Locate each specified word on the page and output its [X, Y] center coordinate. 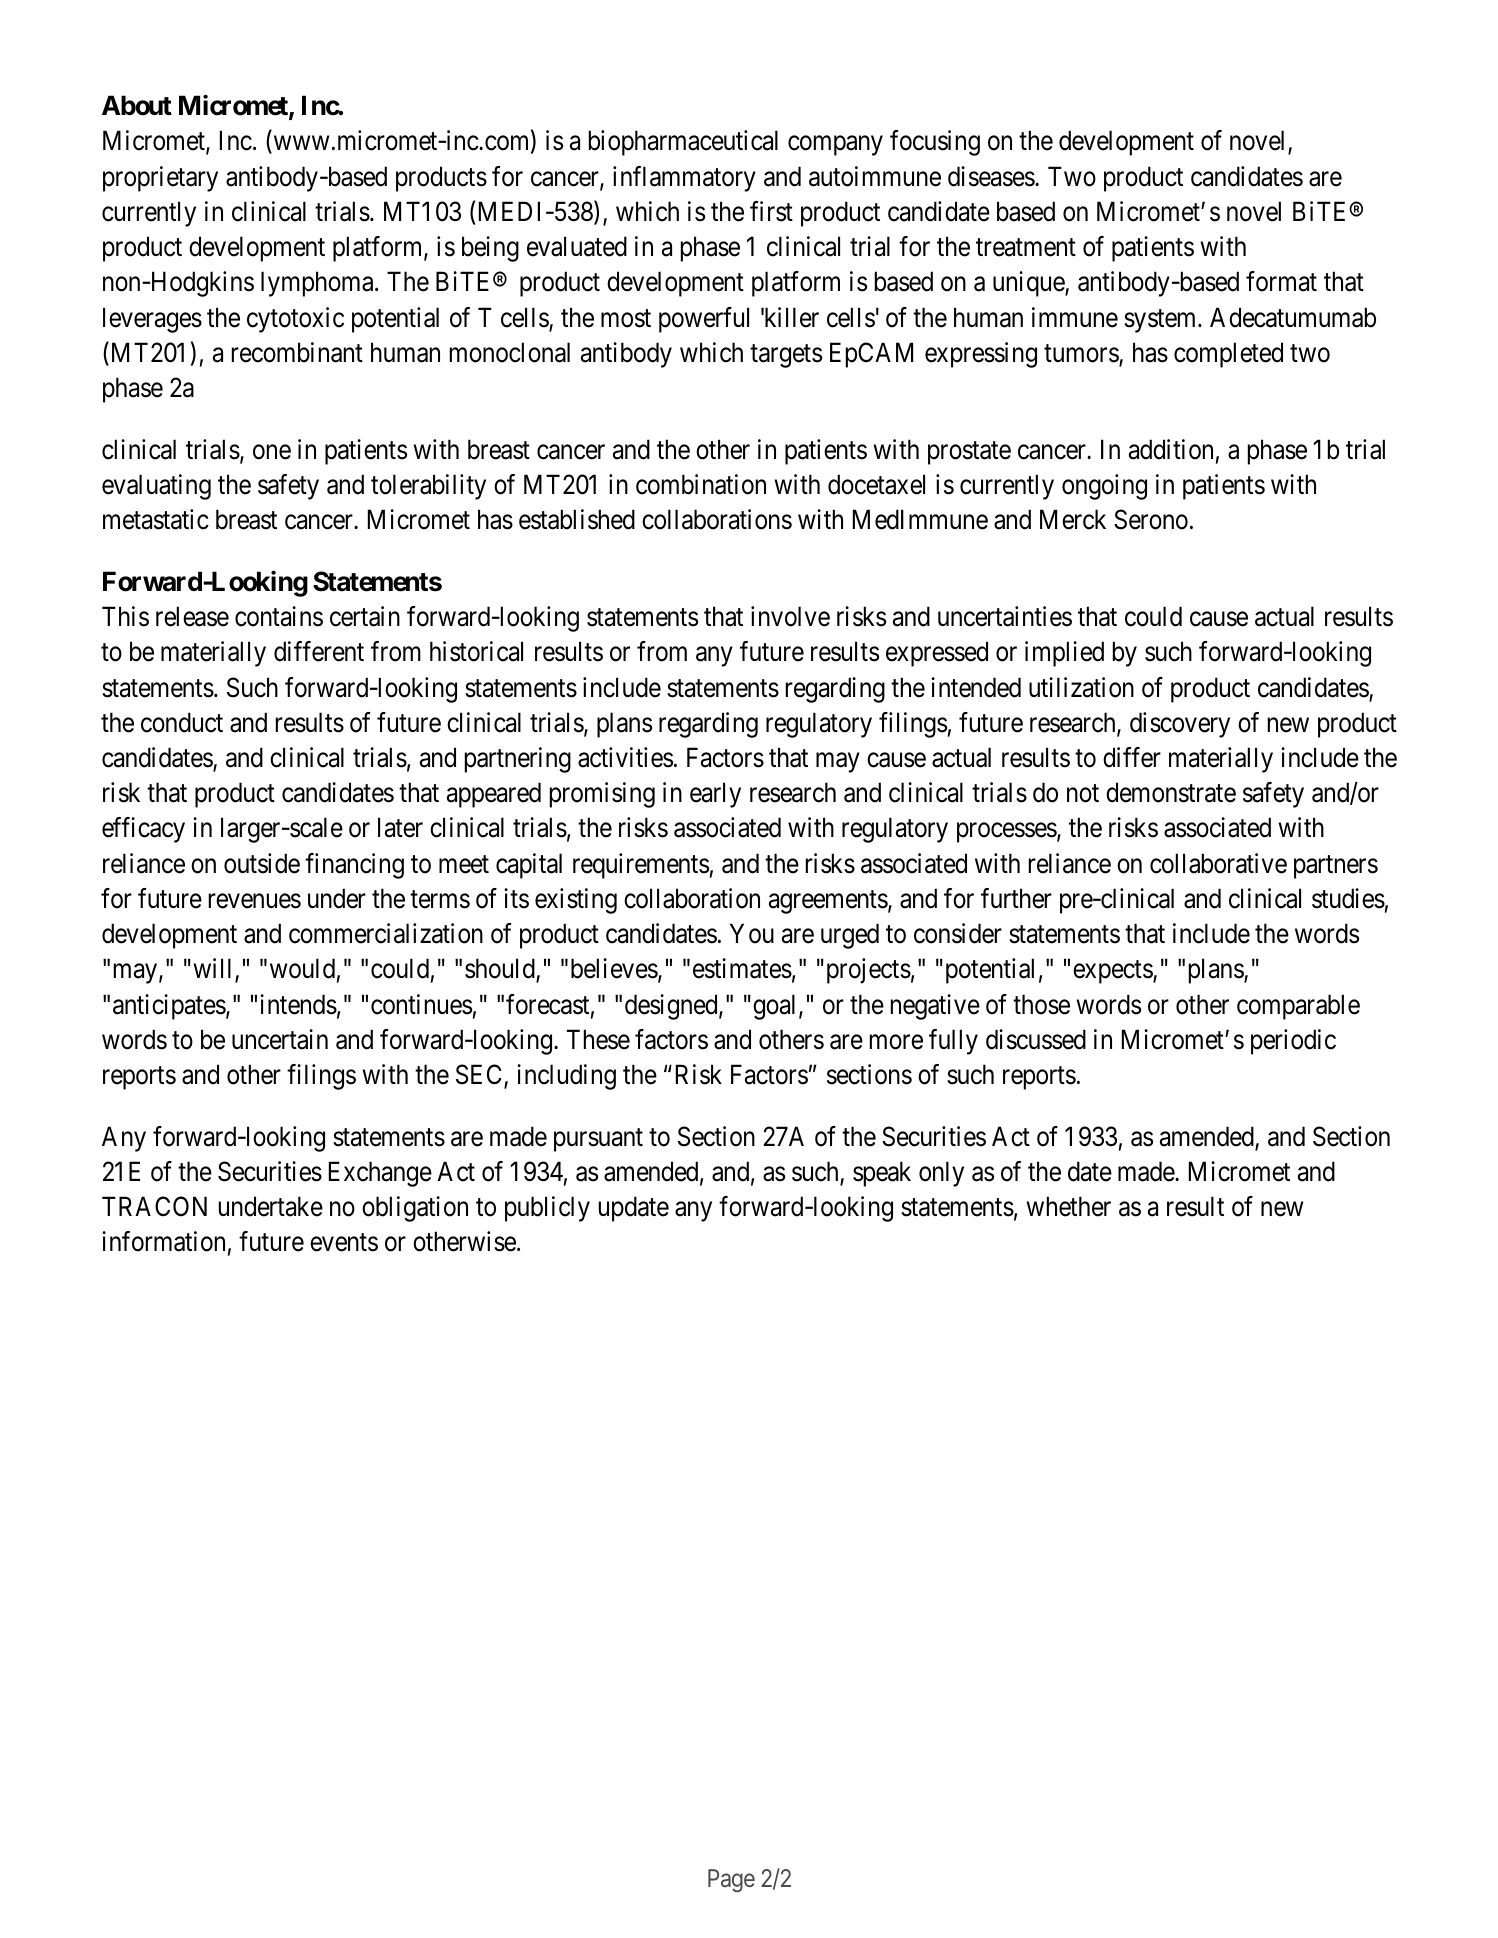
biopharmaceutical [683, 143]
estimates [742, 968]
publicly [547, 1209]
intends [298, 1004]
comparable [1298, 1007]
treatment [1026, 248]
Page [731, 1880]
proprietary [160, 179]
